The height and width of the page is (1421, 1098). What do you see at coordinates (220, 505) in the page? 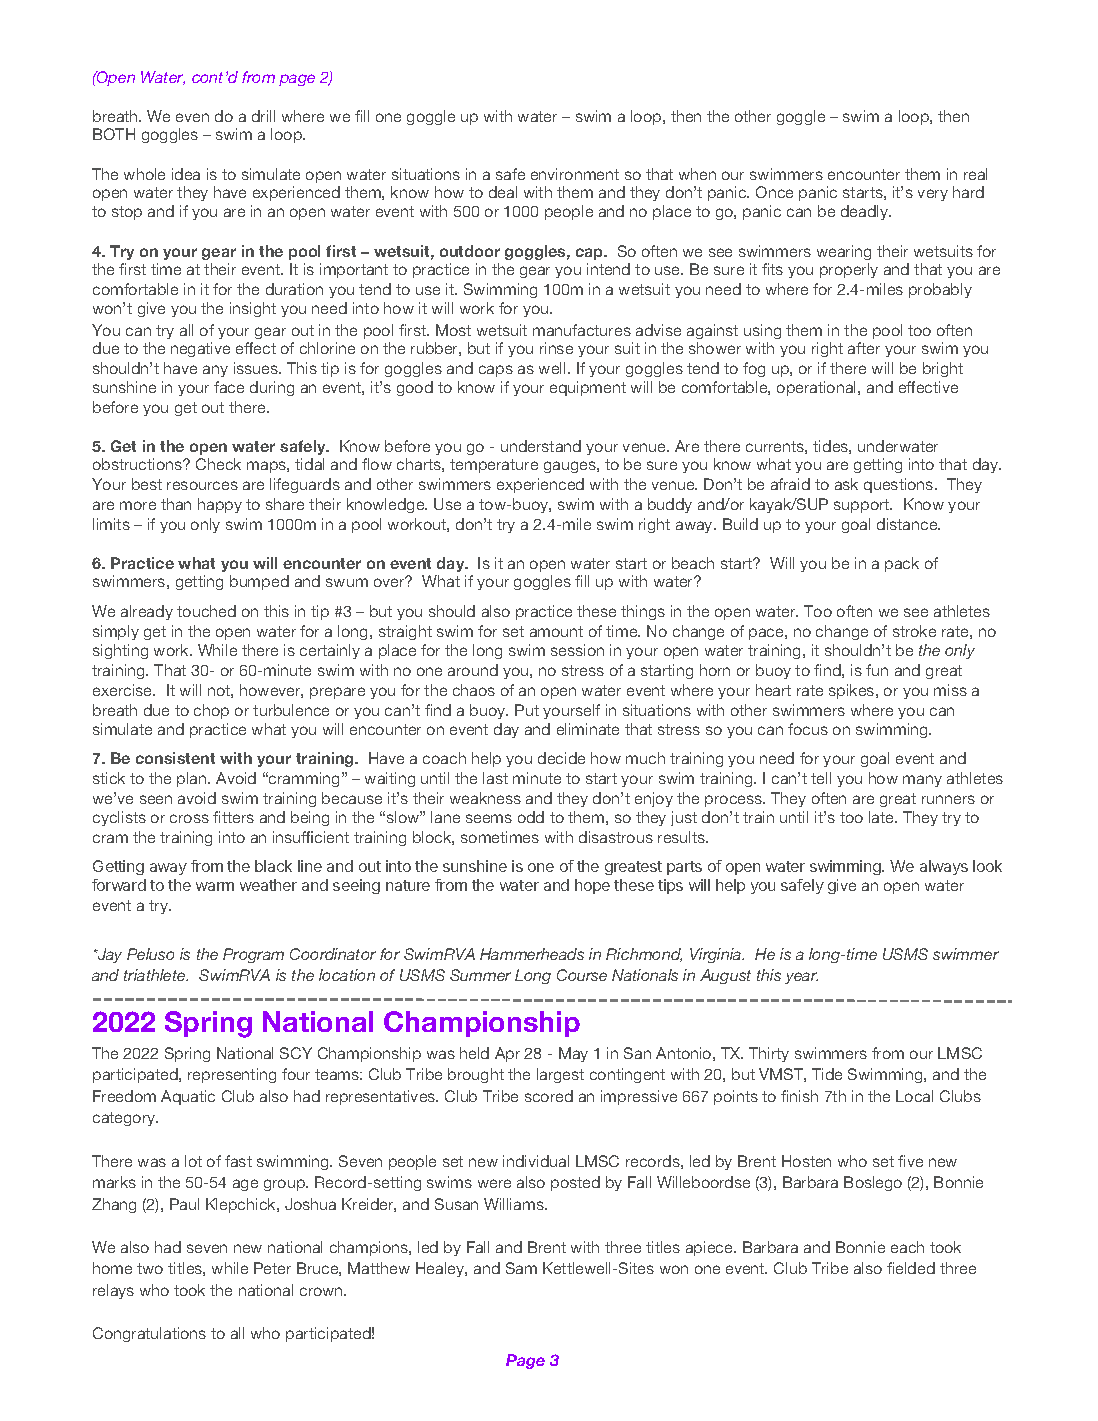
I see `happy` at bounding box center [220, 505].
